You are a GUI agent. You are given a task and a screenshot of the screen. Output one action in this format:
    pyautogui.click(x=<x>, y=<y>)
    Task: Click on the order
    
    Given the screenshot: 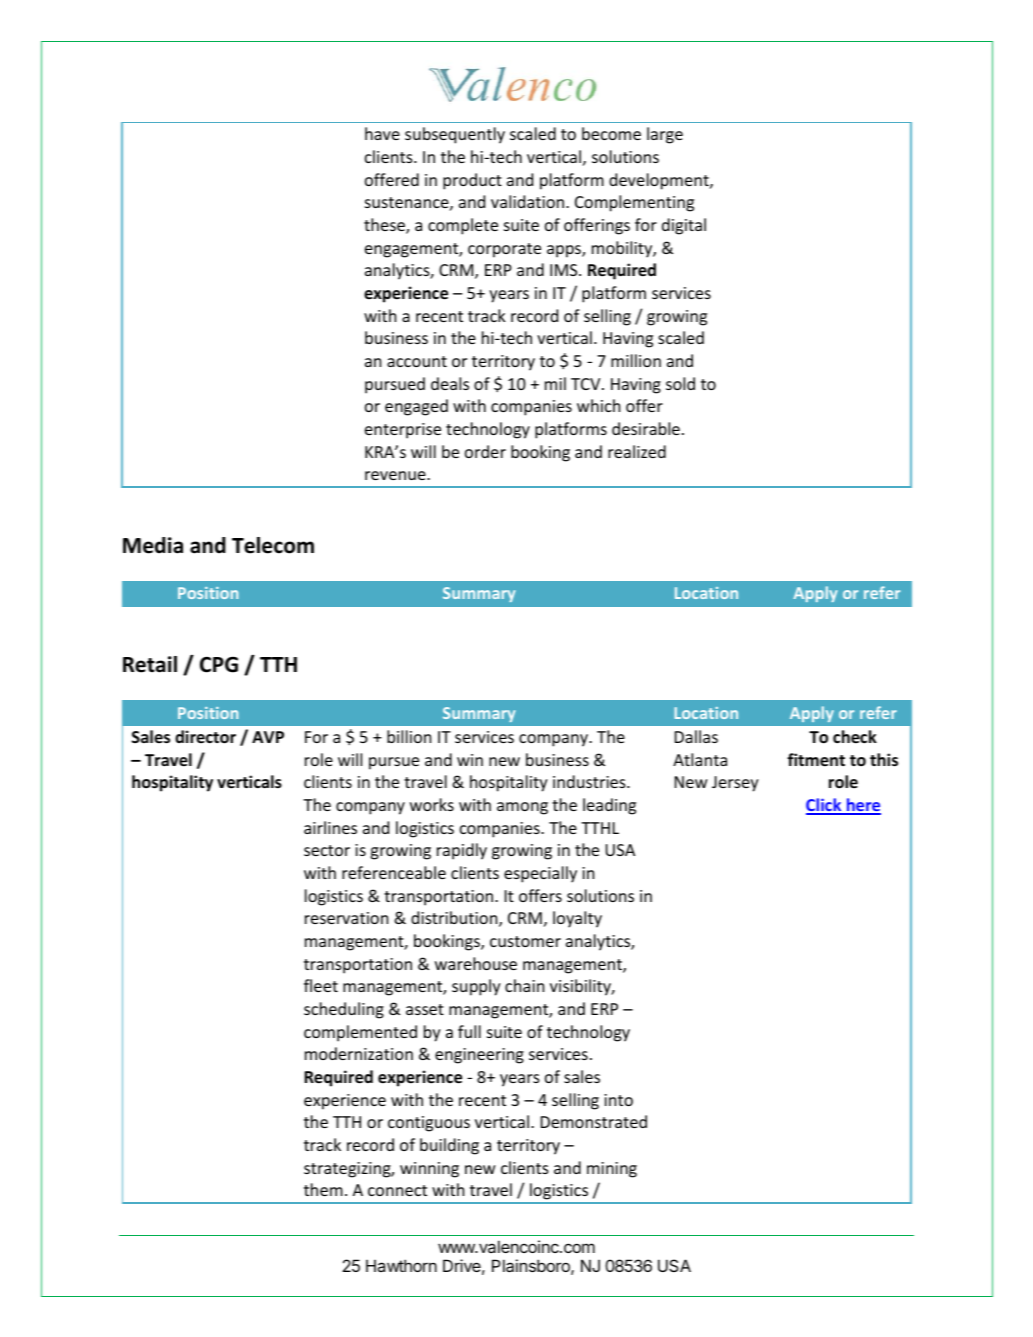 What is the action you would take?
    pyautogui.click(x=485, y=451)
